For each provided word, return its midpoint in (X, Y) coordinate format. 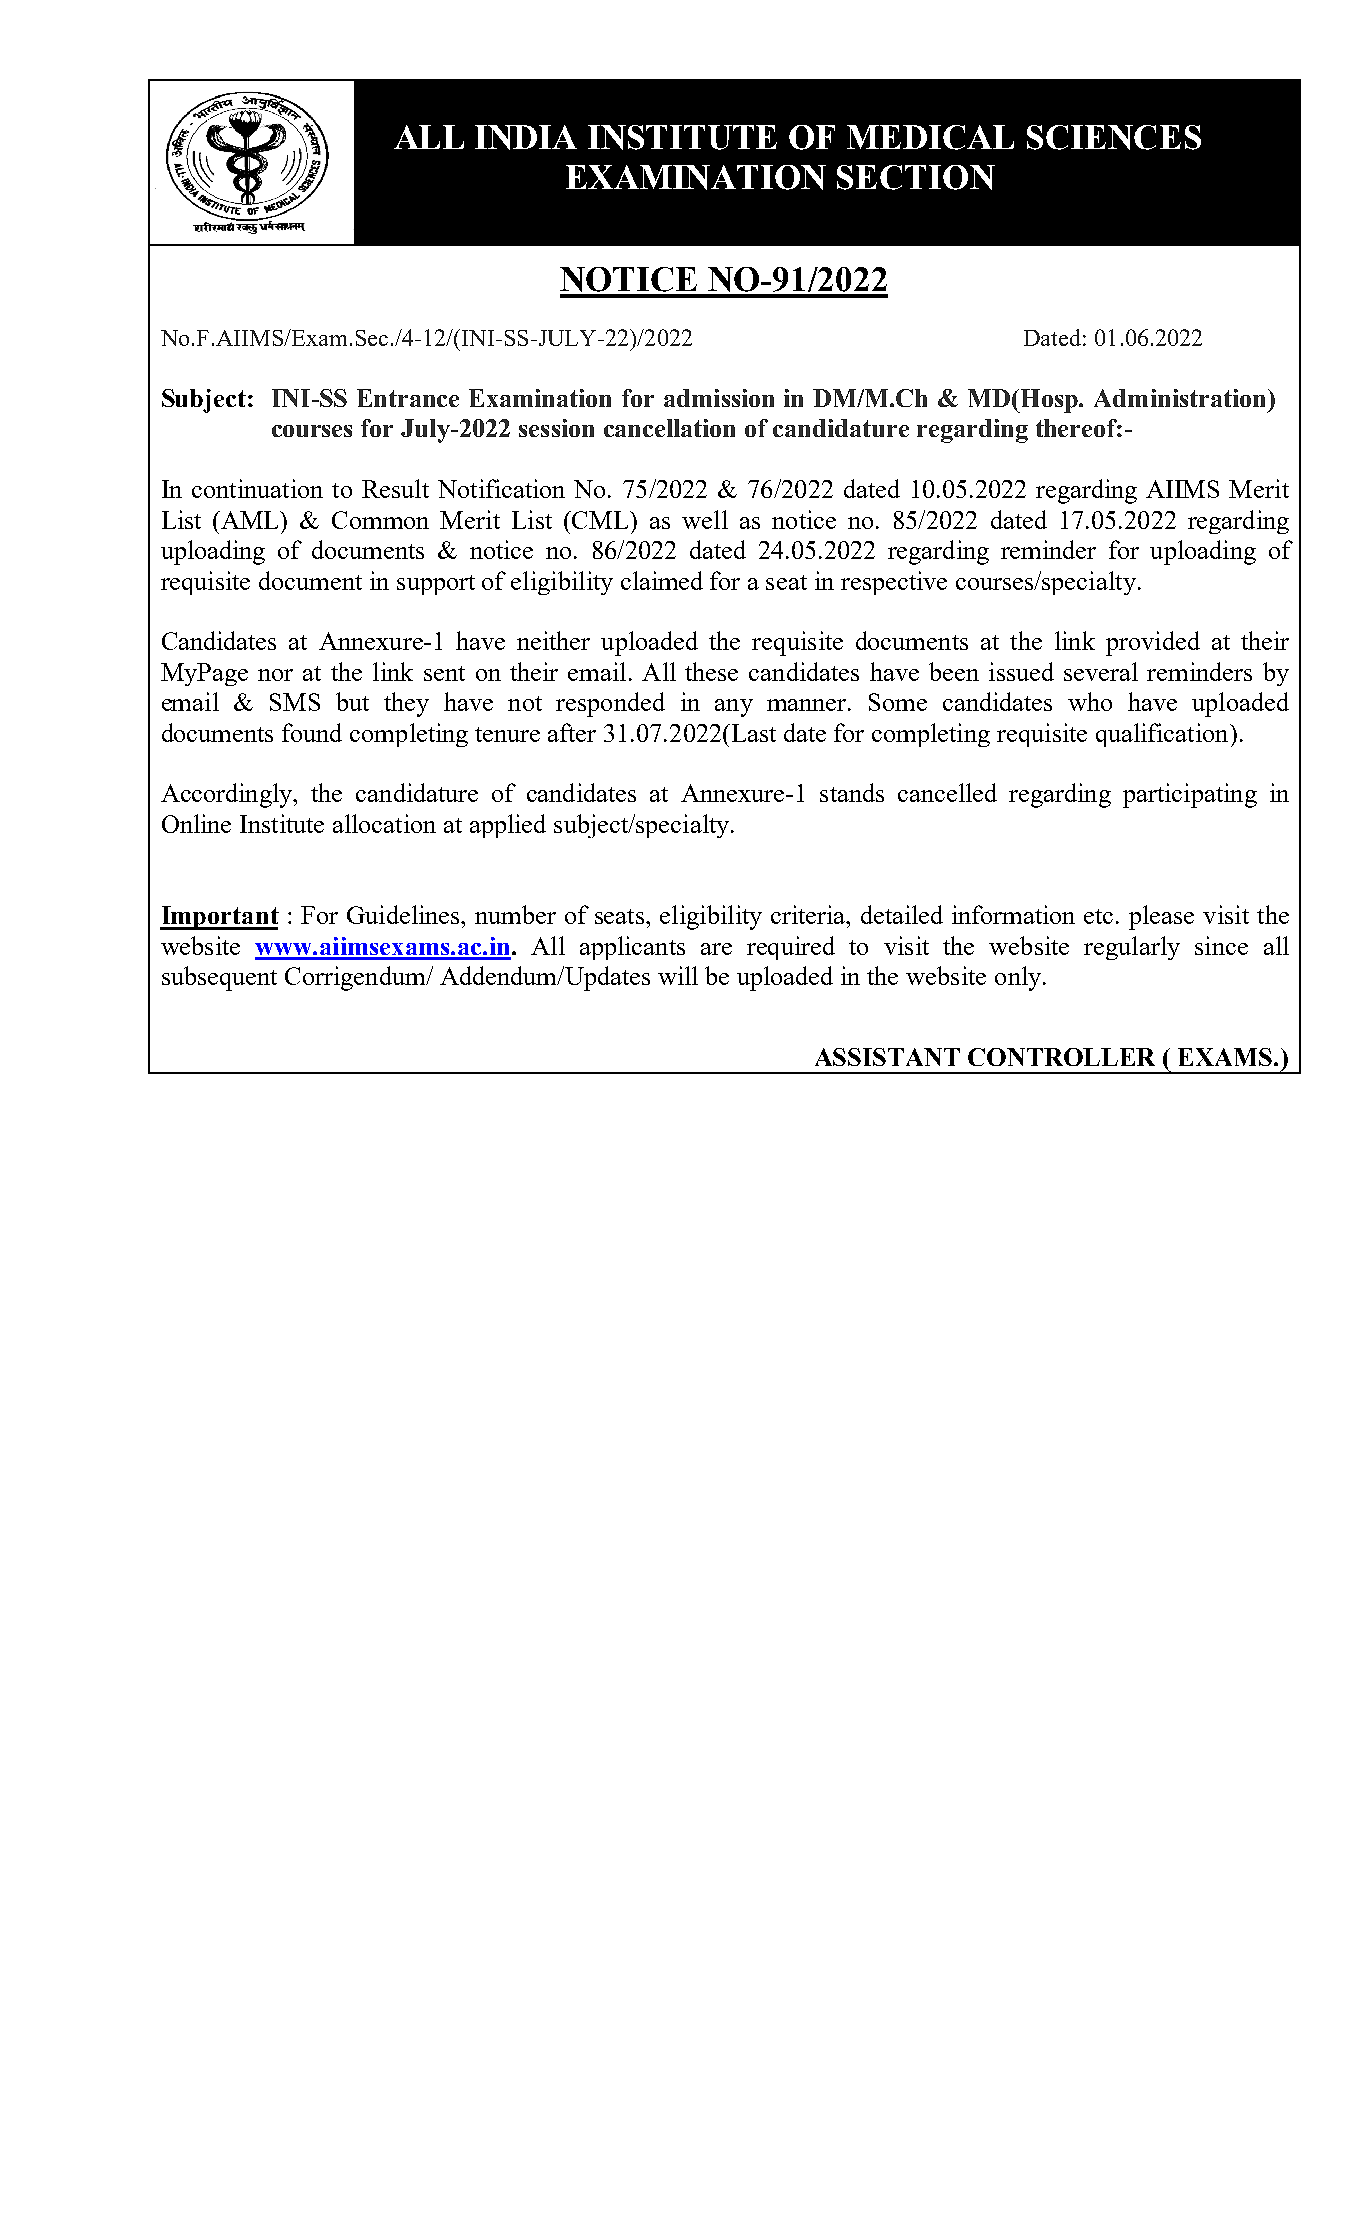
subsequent (219, 978)
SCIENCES (1114, 137)
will (678, 975)
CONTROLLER (1061, 1057)
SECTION (916, 177)
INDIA (526, 137)
